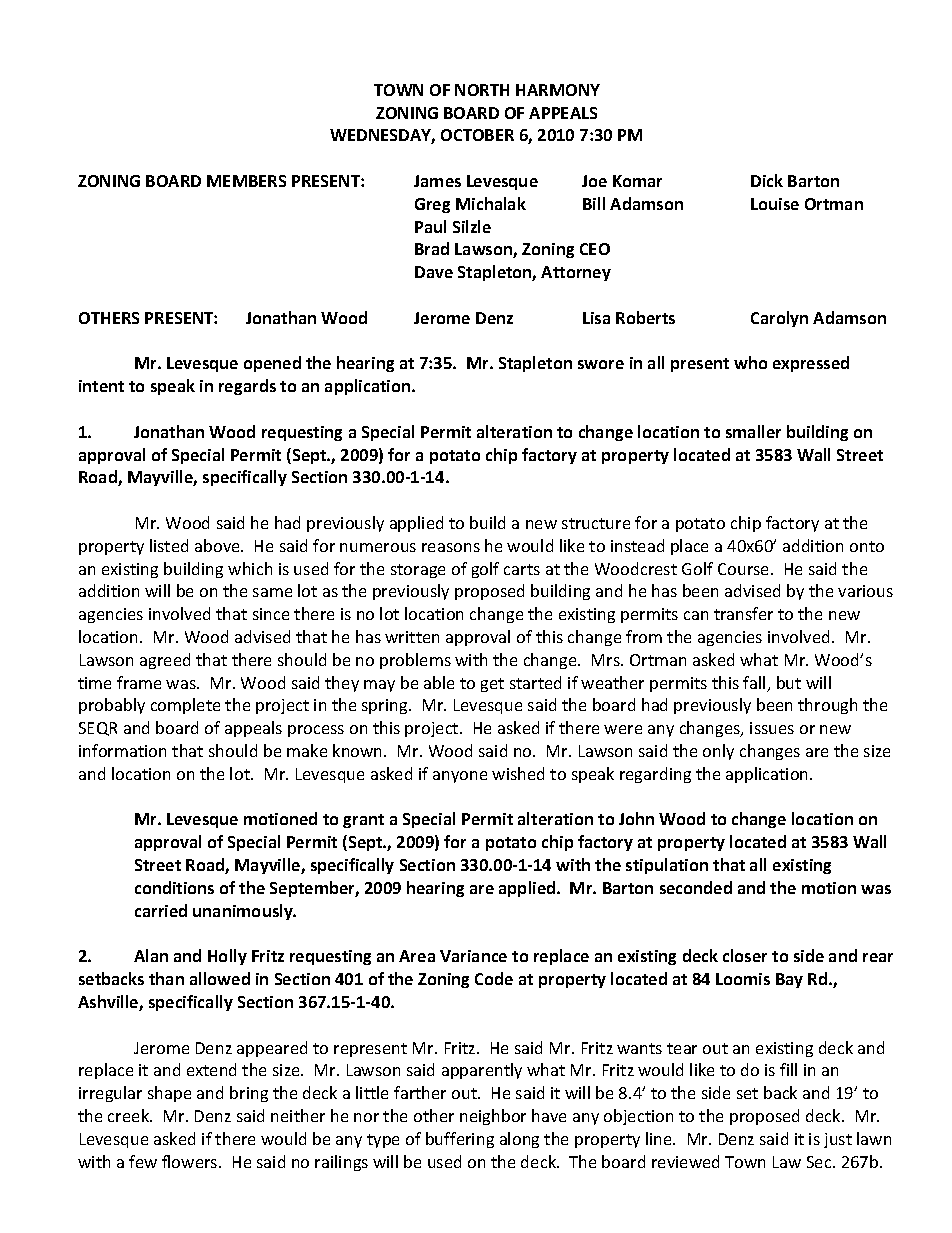  I want to click on seconded, so click(696, 887).
